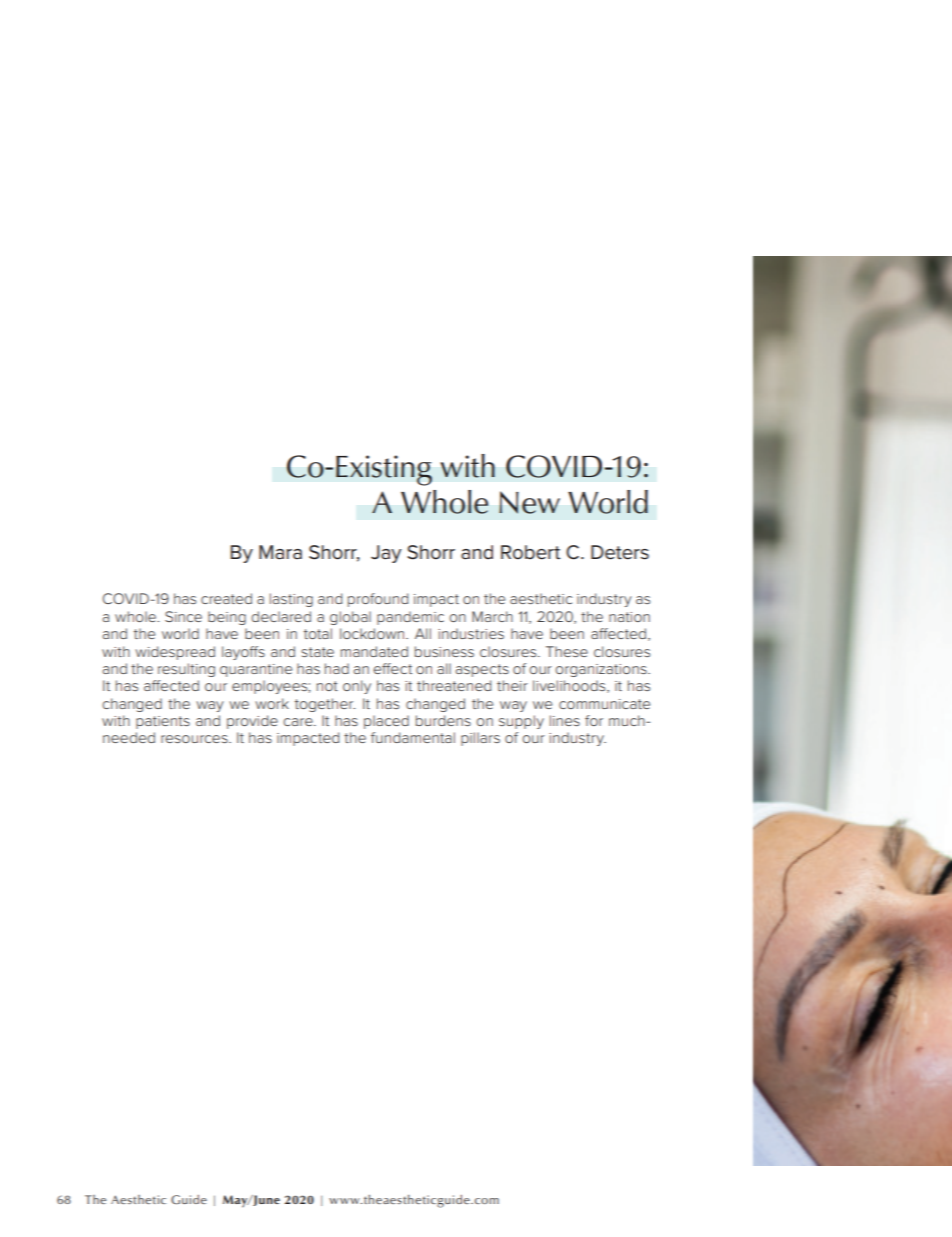  Describe the element at coordinates (243, 653) in the page. I see `layoffs` at that location.
